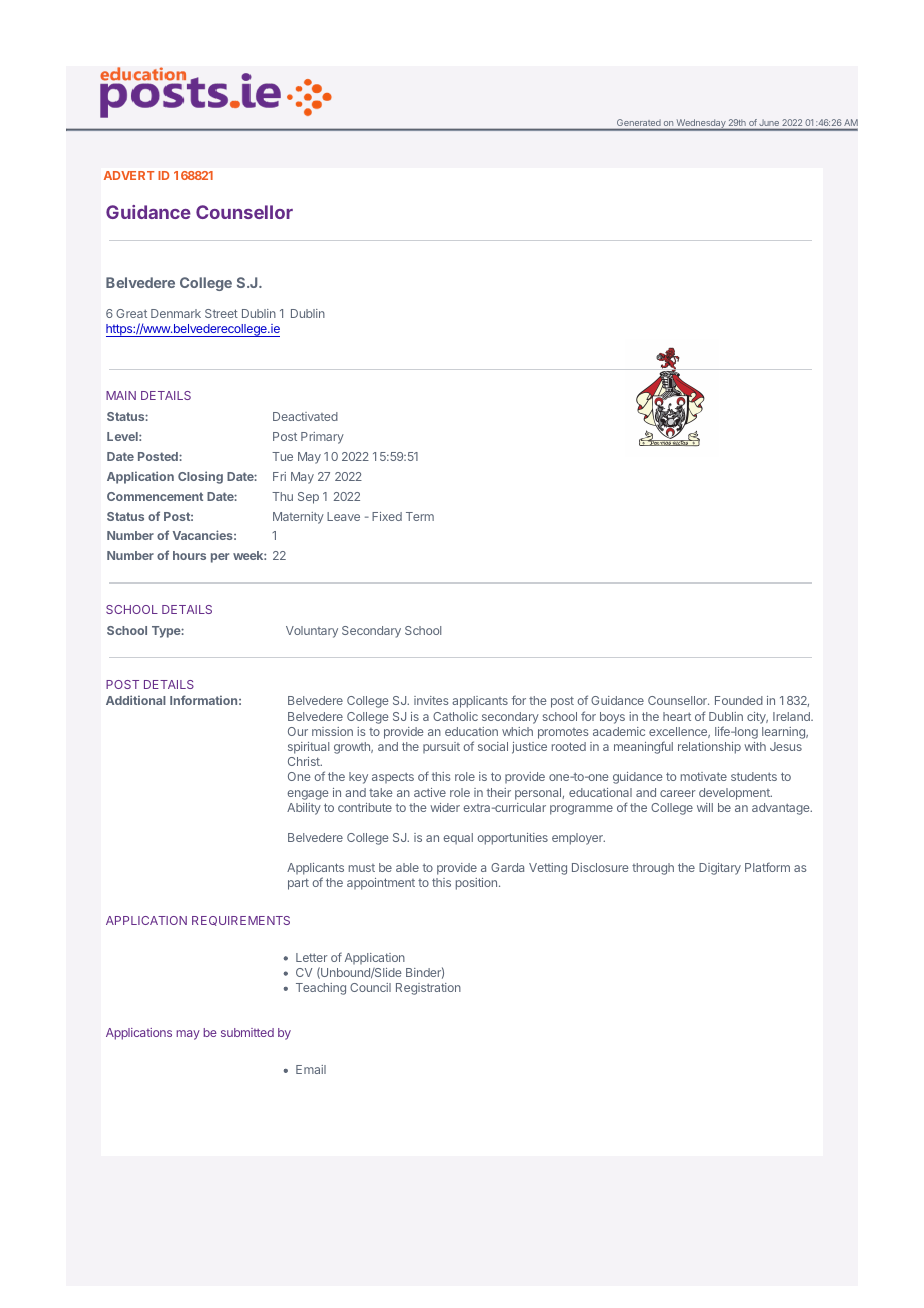 The image size is (924, 1308). I want to click on Founded, so click(739, 700).
